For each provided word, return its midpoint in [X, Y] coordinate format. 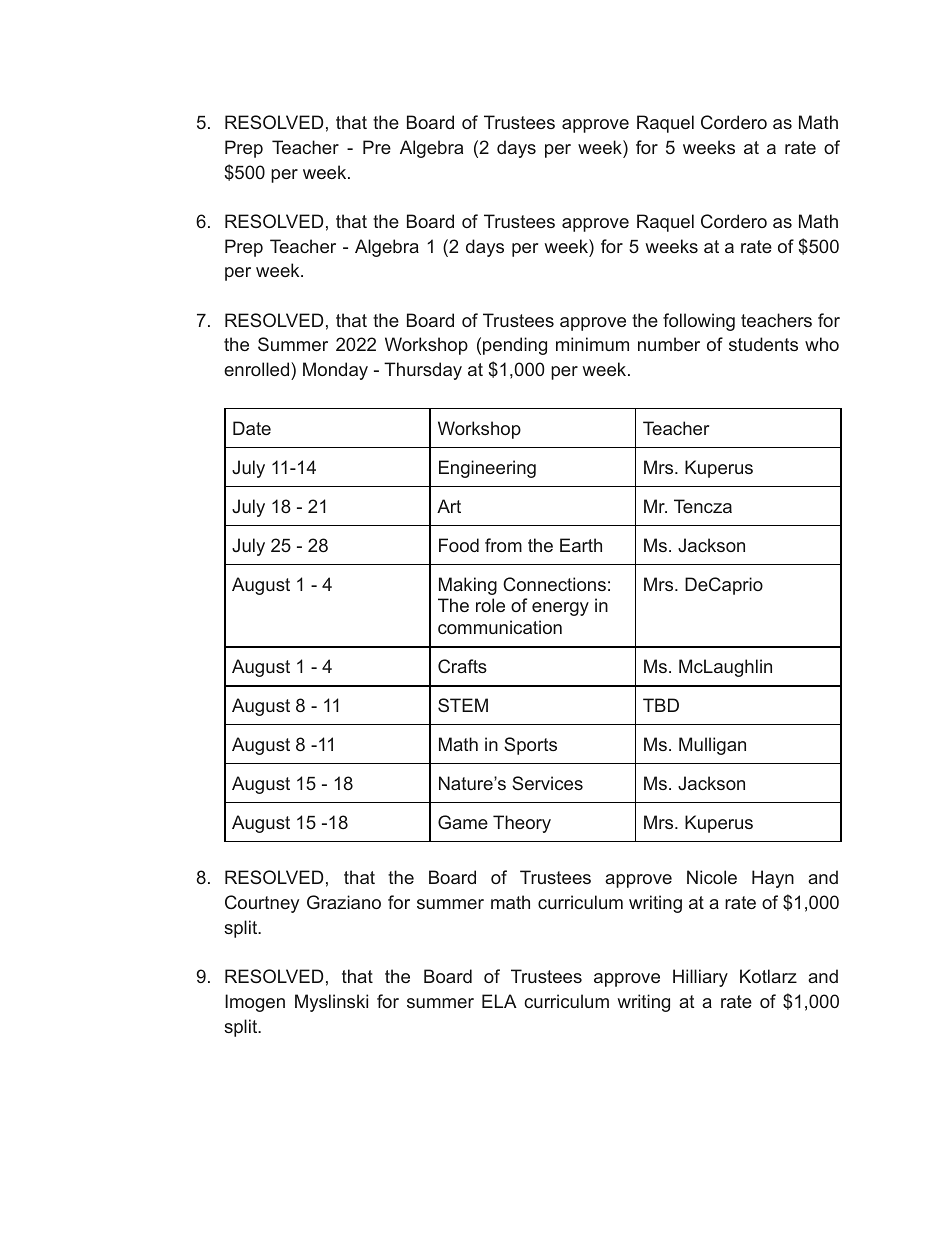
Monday [335, 371]
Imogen [255, 1003]
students [763, 344]
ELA [499, 1001]
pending [515, 346]
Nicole [712, 877]
